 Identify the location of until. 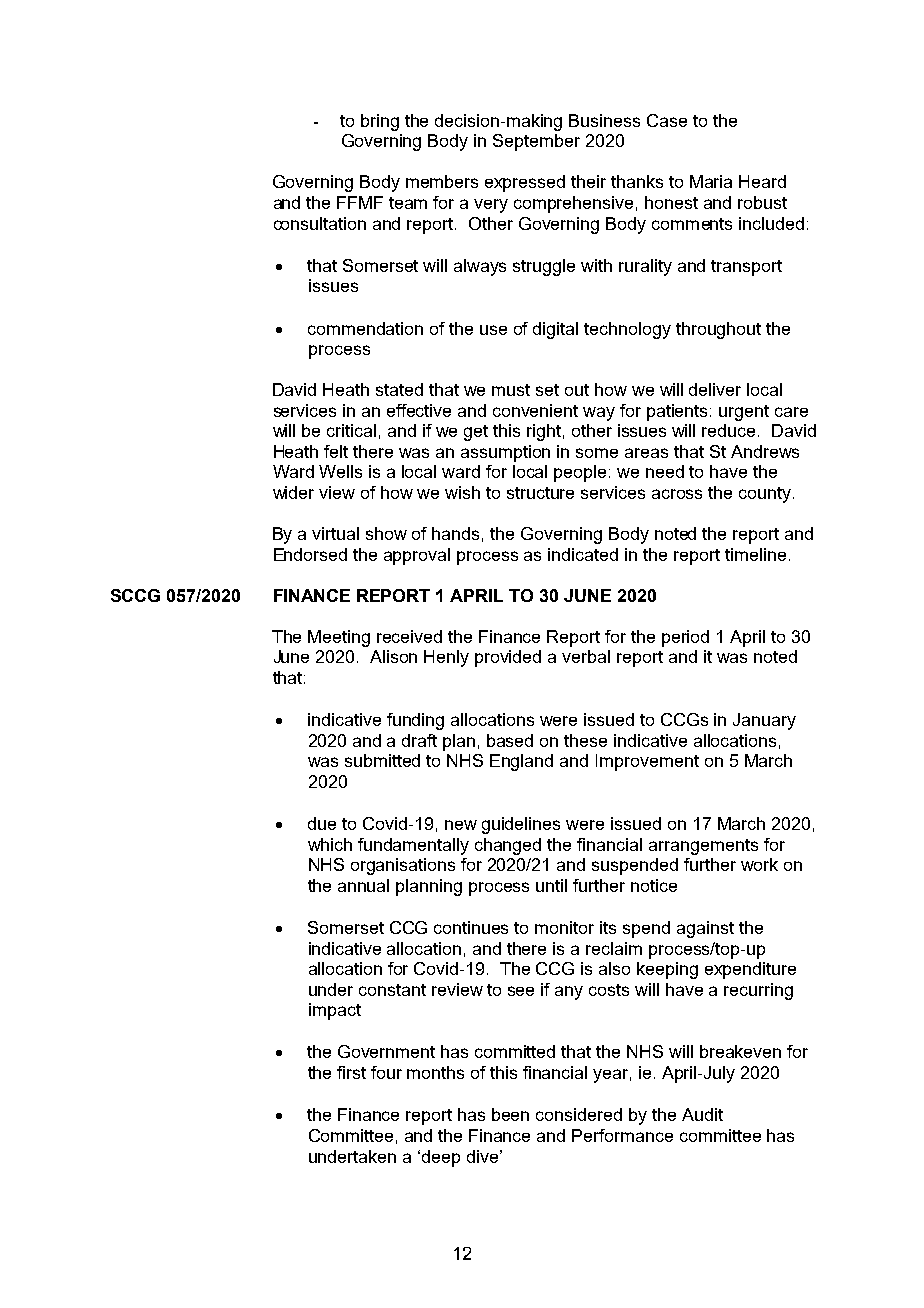
(551, 885).
